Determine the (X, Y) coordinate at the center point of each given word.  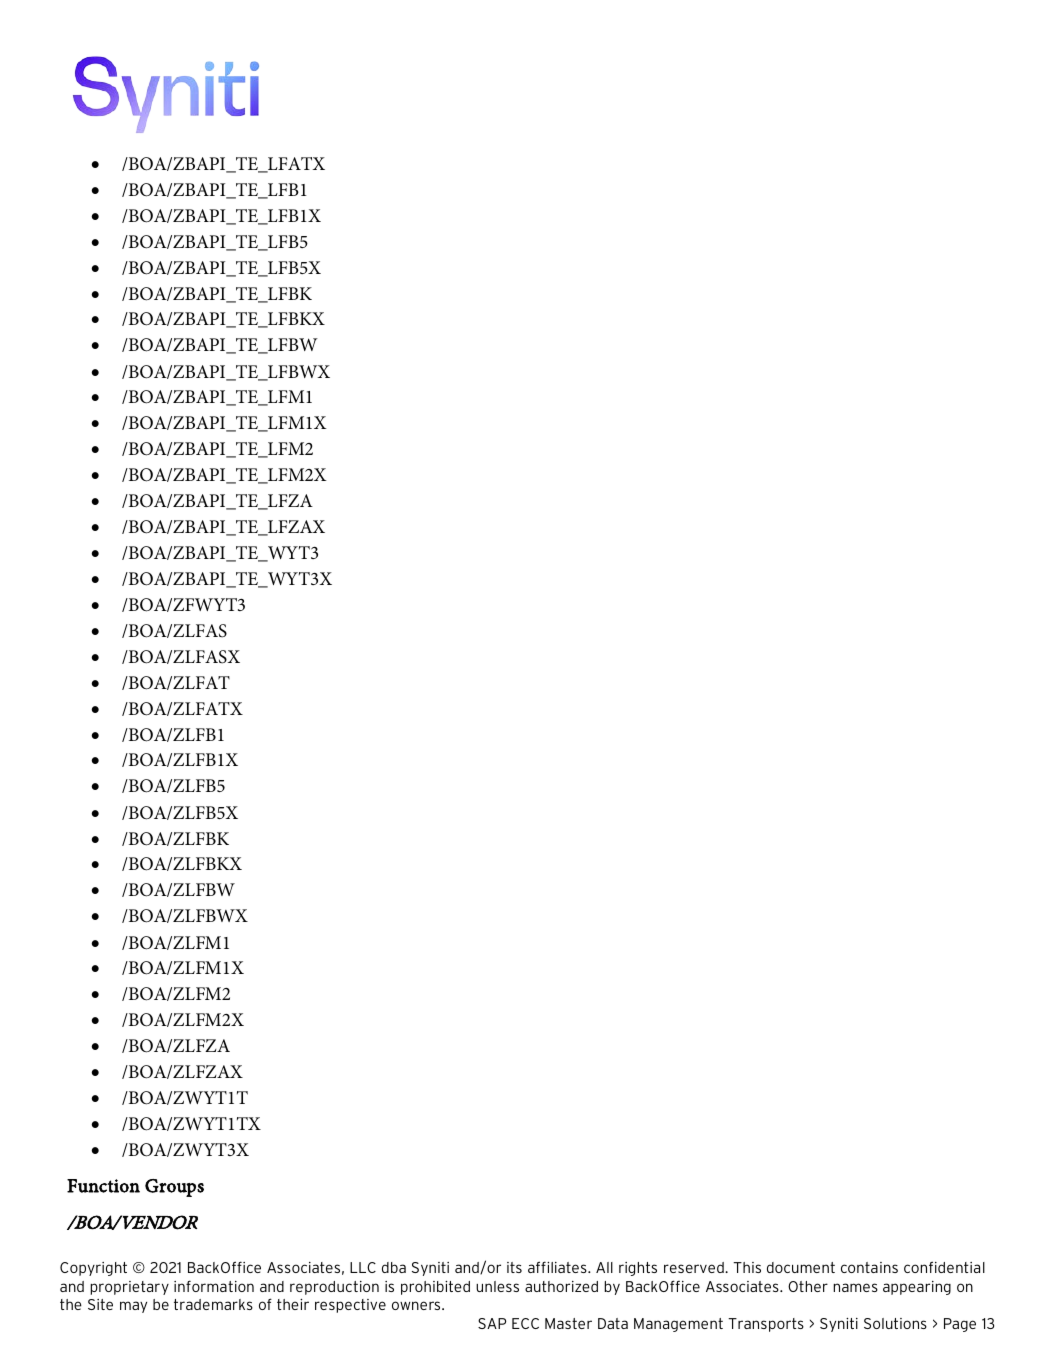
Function (103, 1186)
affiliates (558, 1267)
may (133, 1307)
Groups (174, 1188)
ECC (525, 1323)
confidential (944, 1267)
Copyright (93, 1269)
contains (869, 1267)
